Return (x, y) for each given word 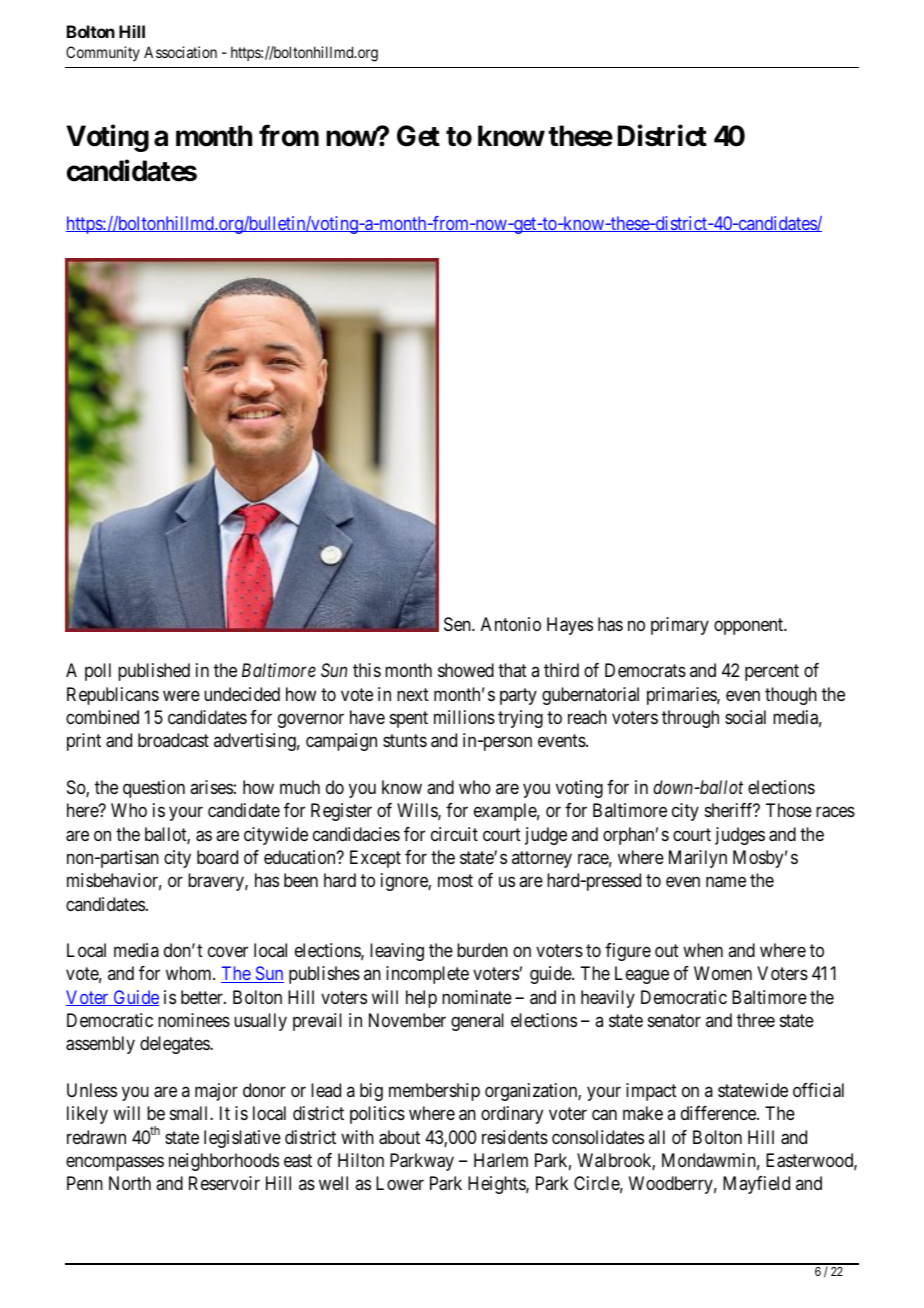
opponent (750, 626)
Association (180, 52)
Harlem (501, 1160)
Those (789, 810)
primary (680, 626)
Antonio (511, 624)
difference (719, 1113)
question (154, 789)
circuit (454, 834)
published (154, 672)
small (190, 1113)
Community (103, 53)
